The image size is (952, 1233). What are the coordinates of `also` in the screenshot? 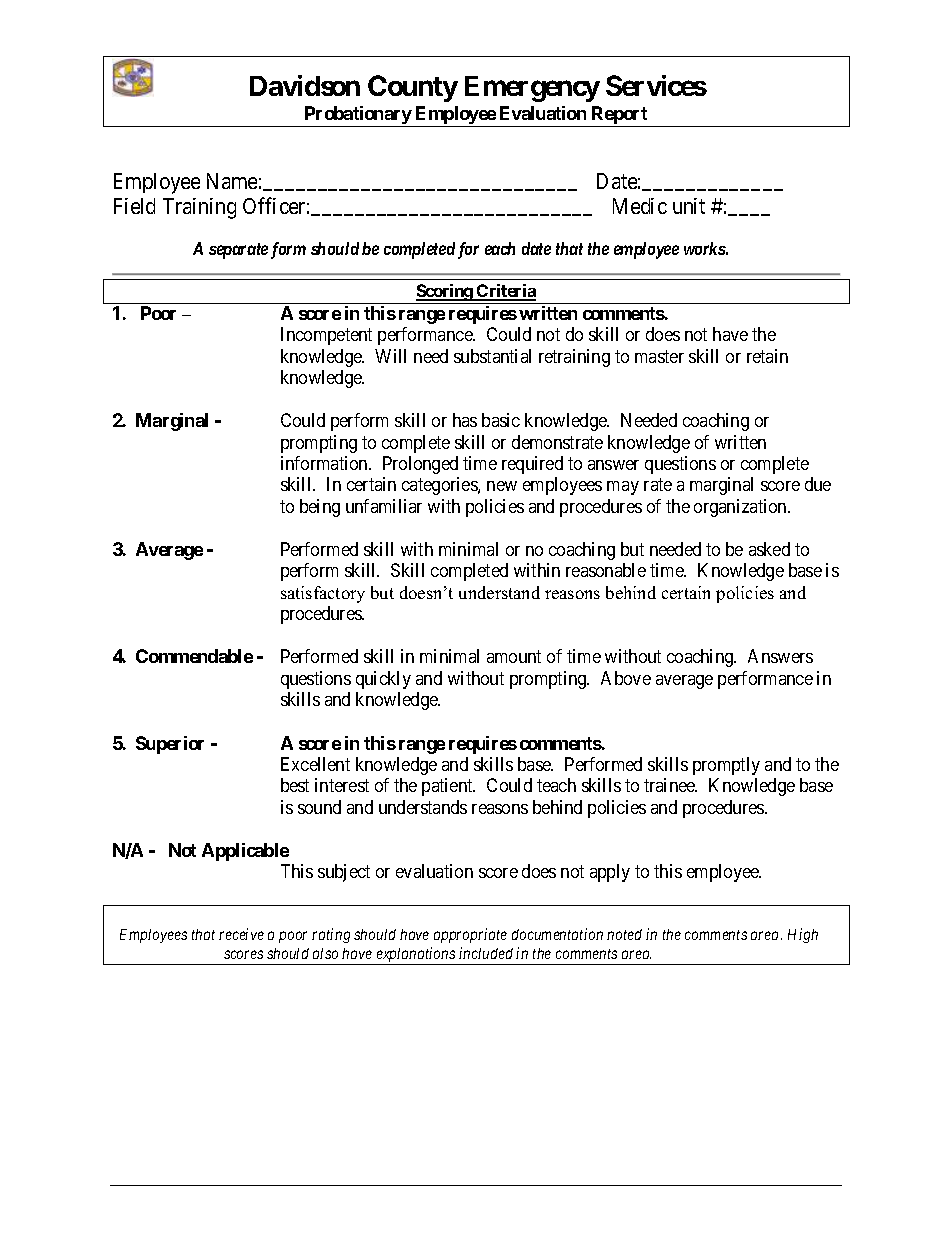 It's located at (325, 953).
